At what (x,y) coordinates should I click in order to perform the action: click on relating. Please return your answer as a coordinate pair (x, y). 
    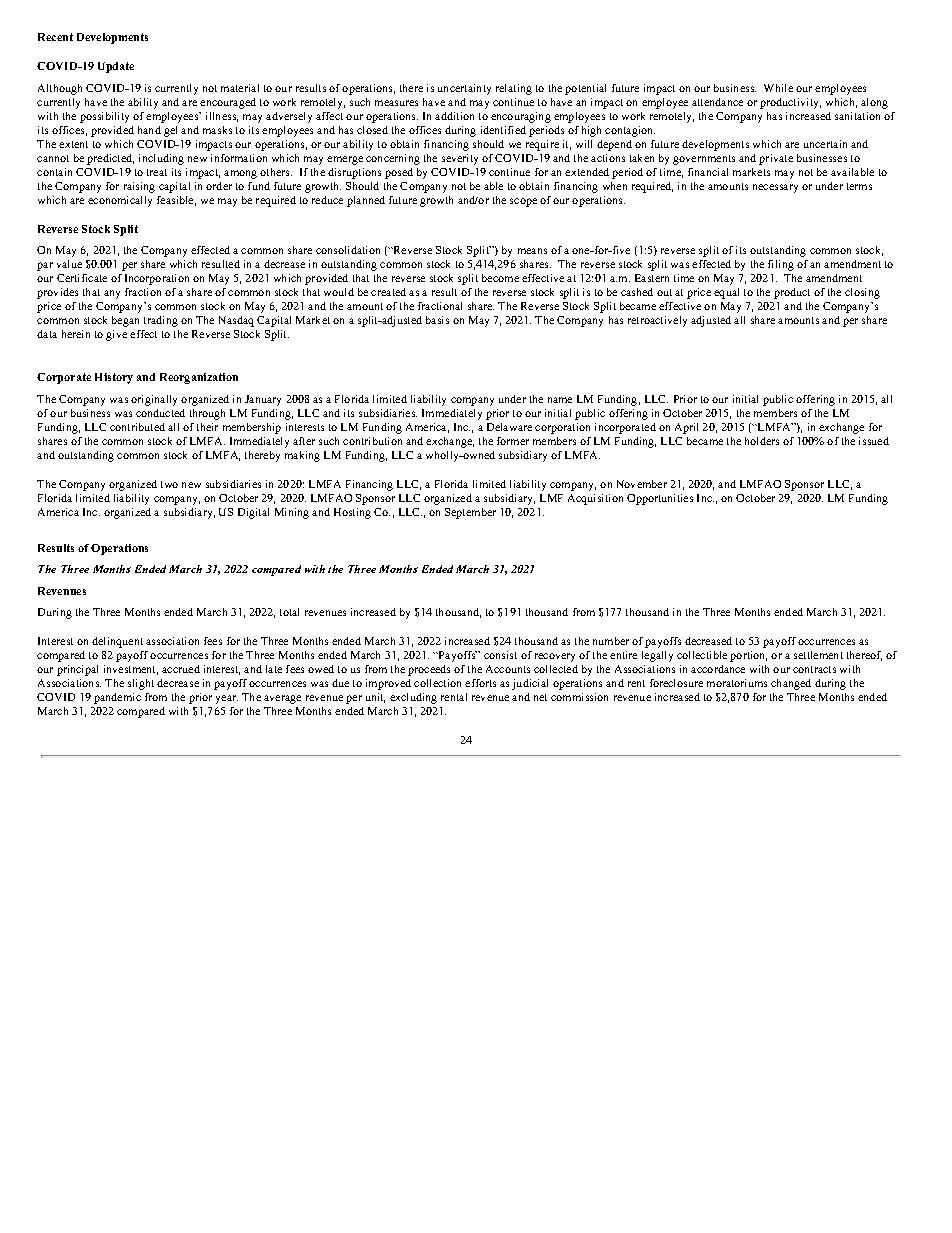
    Looking at the image, I should click on (514, 89).
